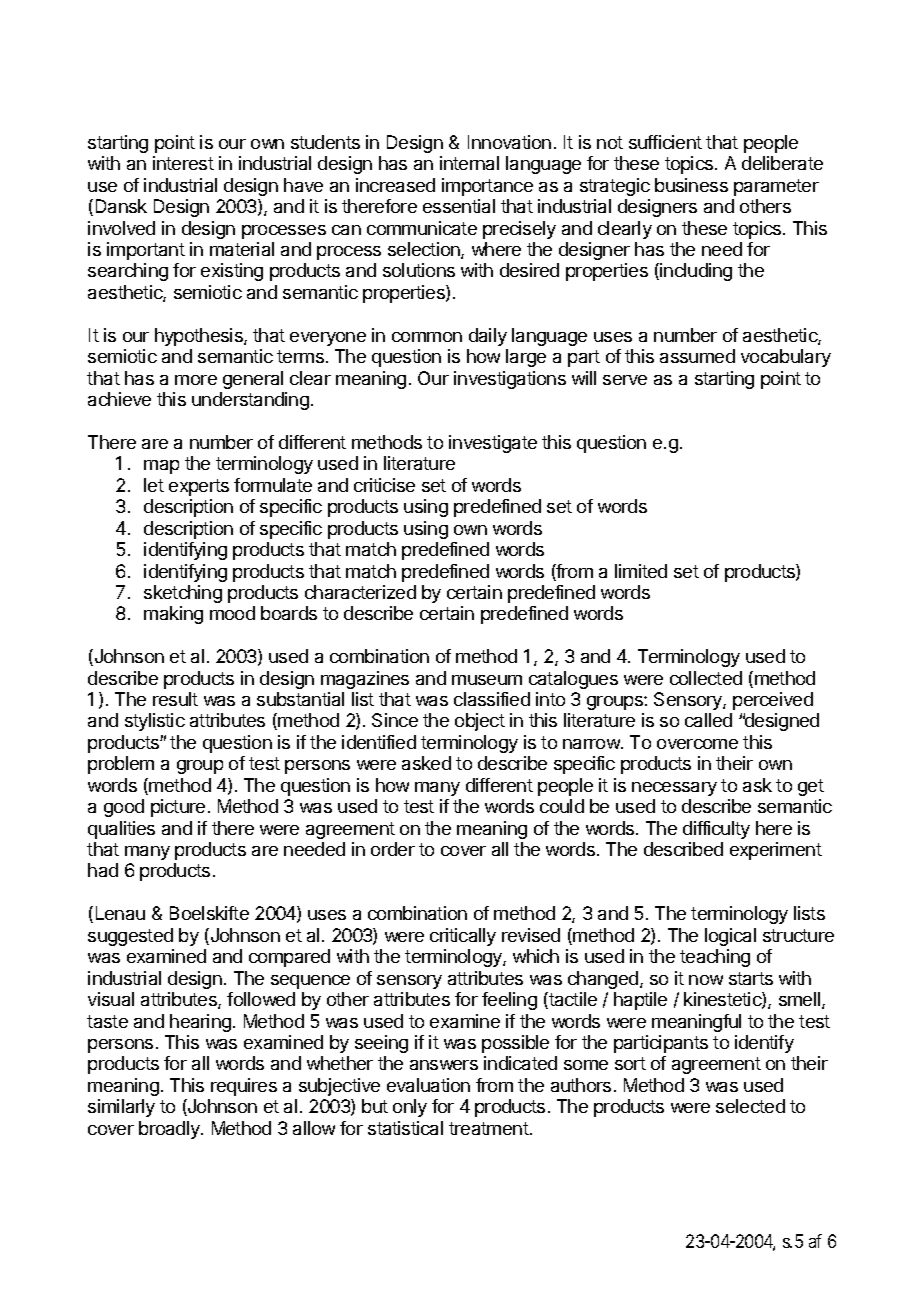  Describe the element at coordinates (697, 356) in the image. I see `assumed` at that location.
